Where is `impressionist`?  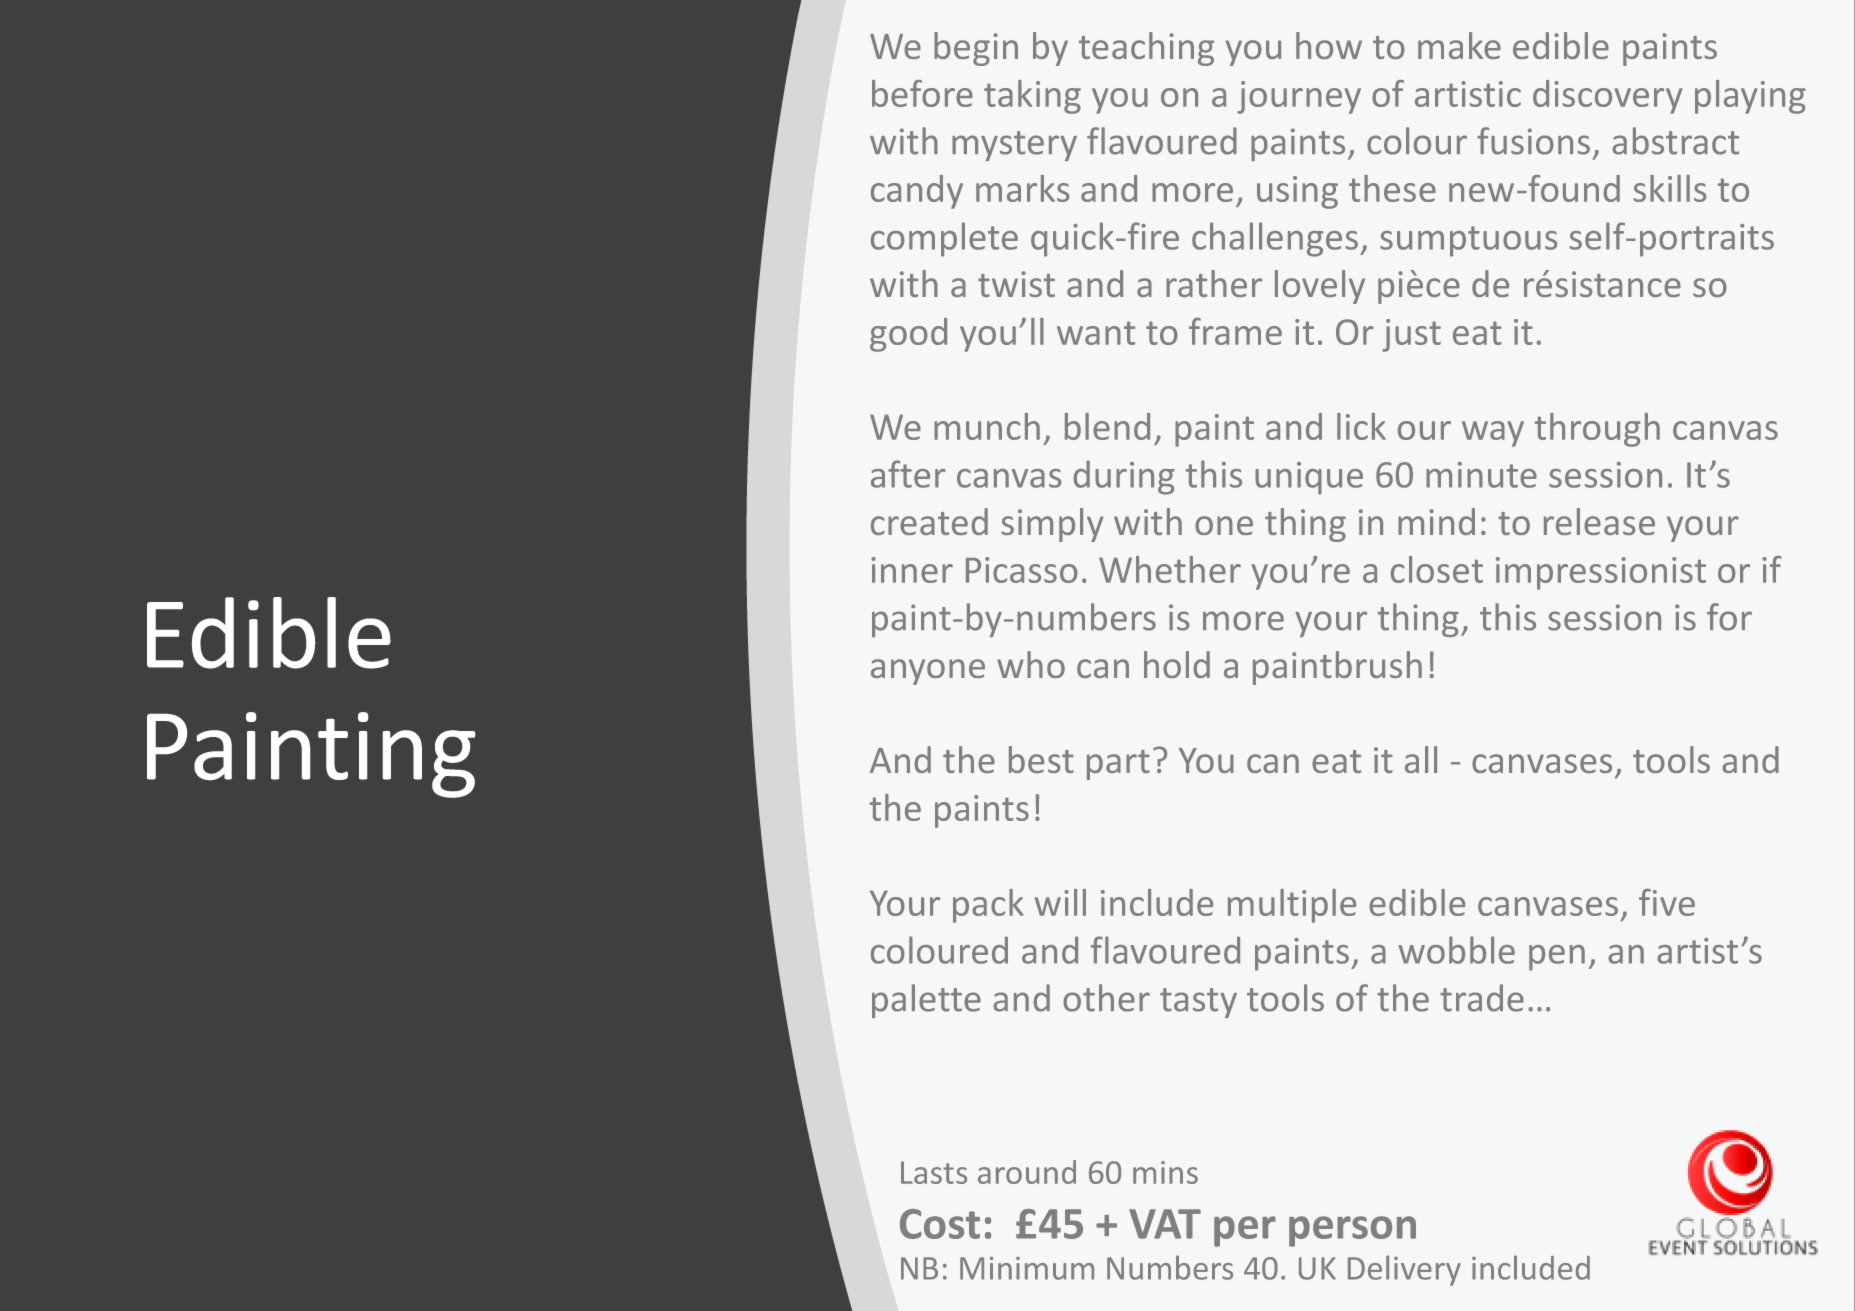
impressionist is located at coordinates (1601, 573).
